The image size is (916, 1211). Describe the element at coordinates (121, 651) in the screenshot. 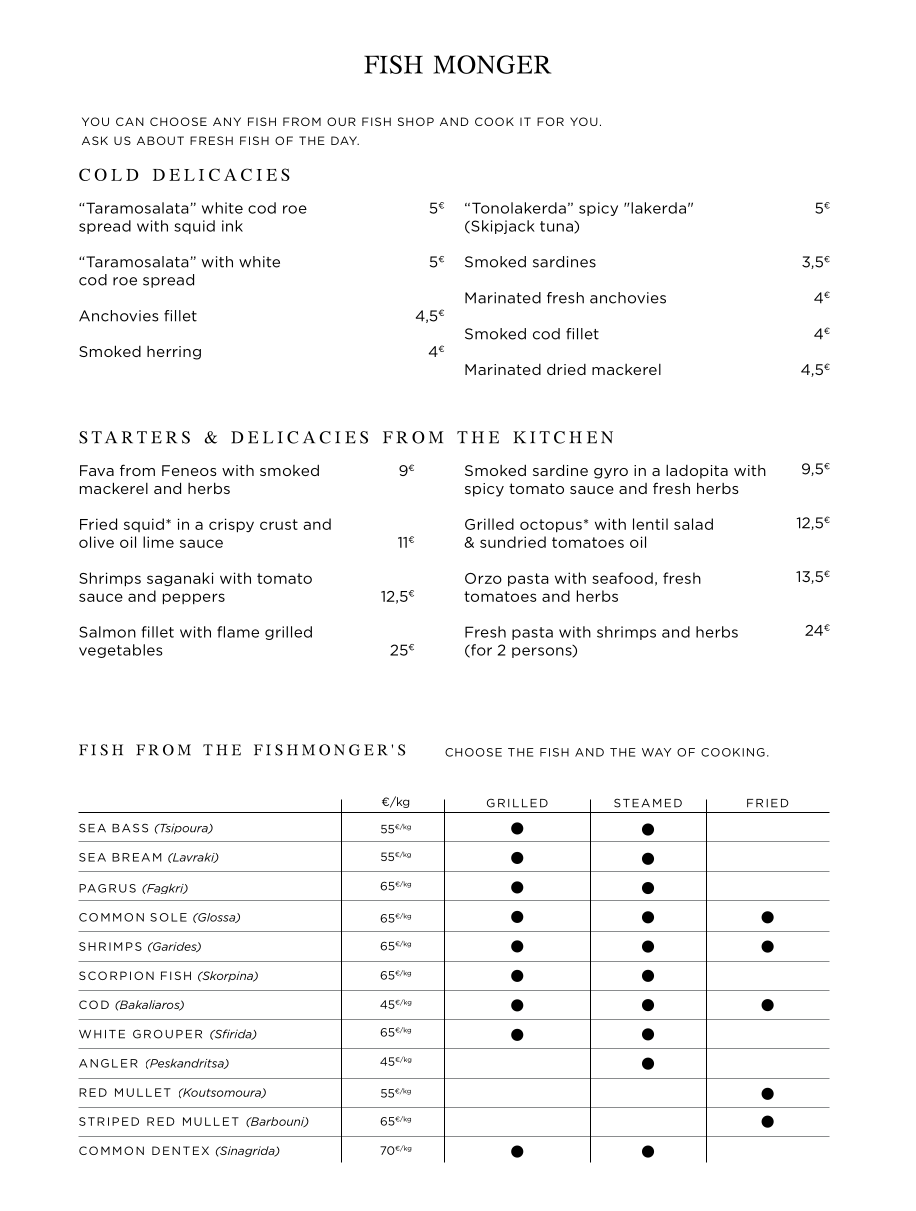

I see `vegetables` at that location.
